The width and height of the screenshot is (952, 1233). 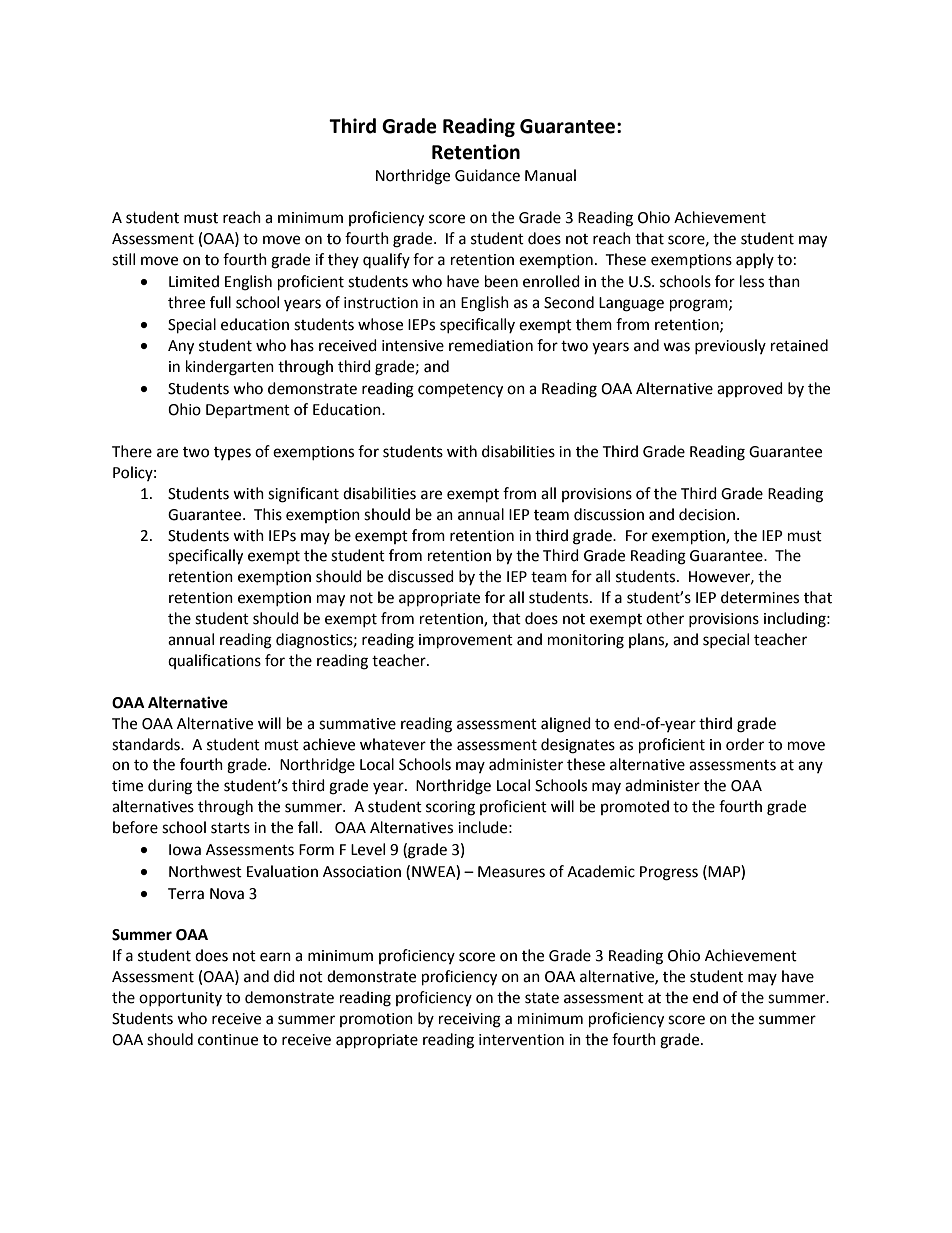 What do you see at coordinates (460, 391) in the screenshot?
I see `competency` at bounding box center [460, 391].
